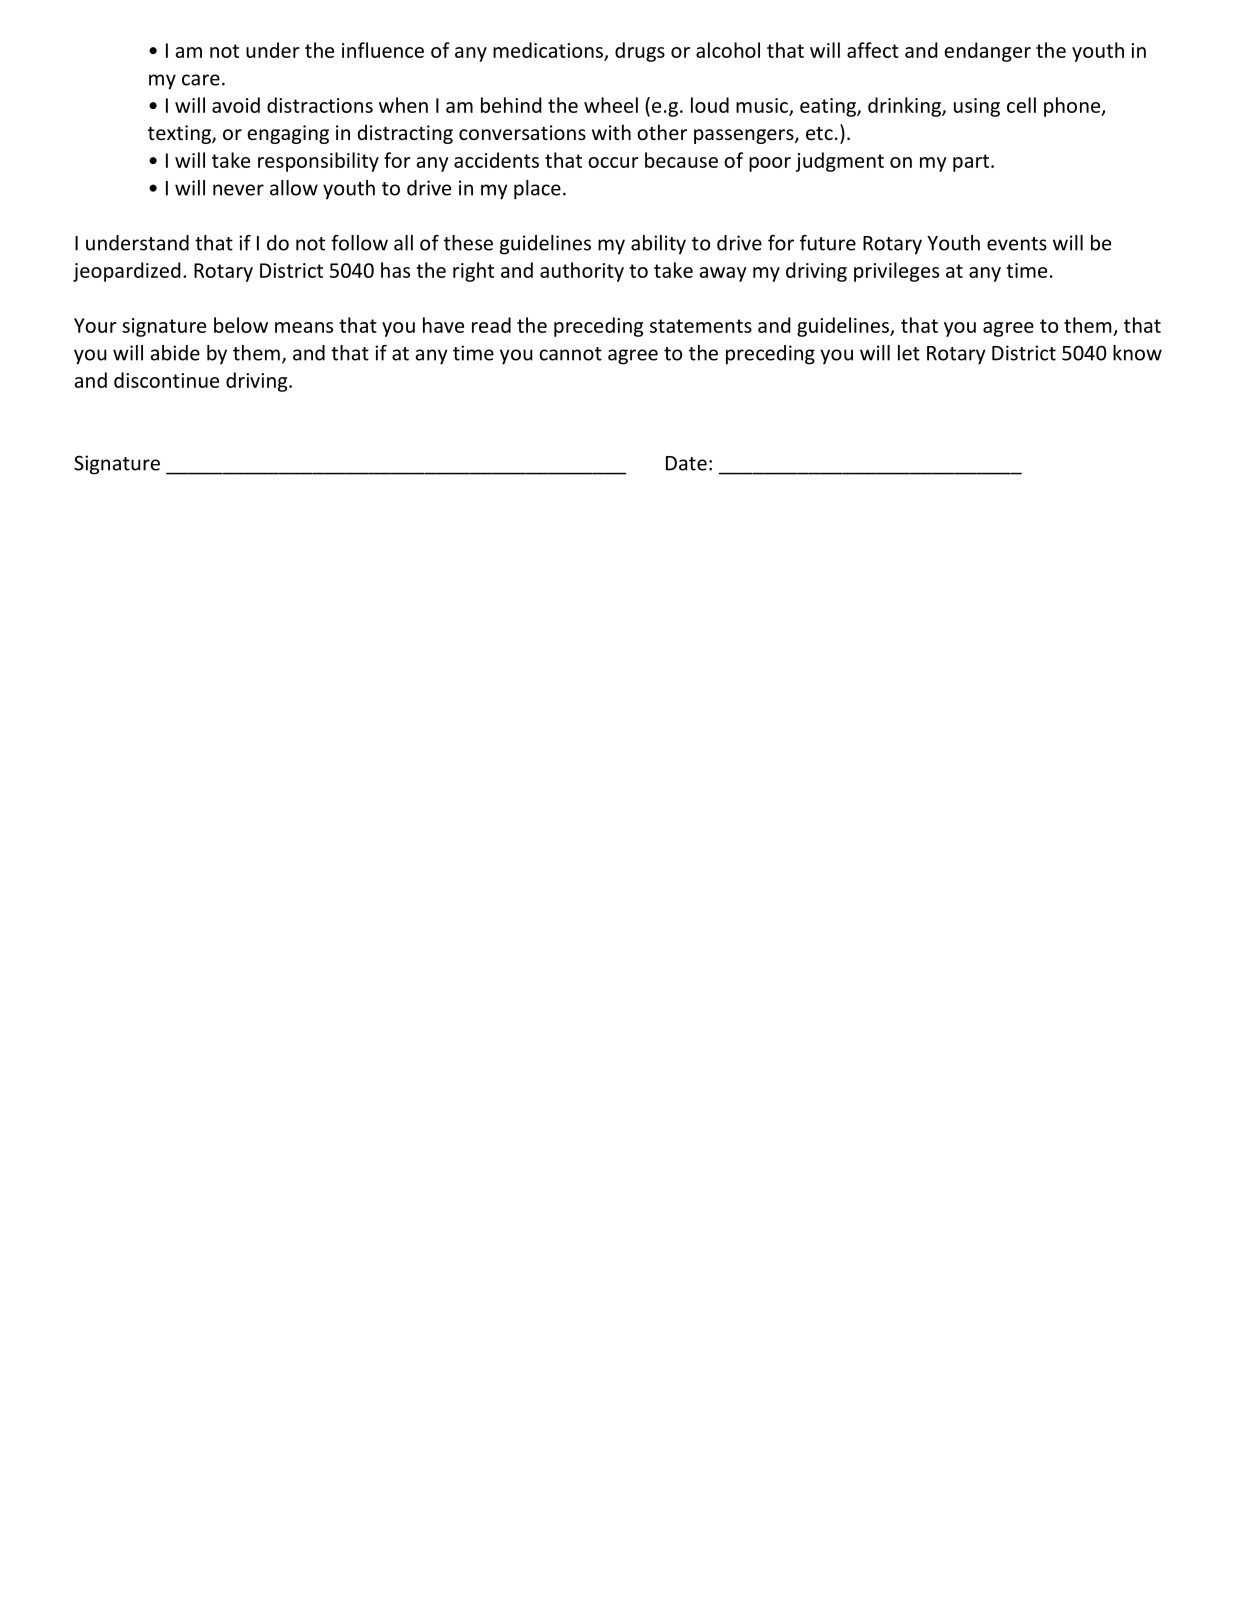 This image has height=1622, width=1254. I want to click on privileges, so click(896, 272).
